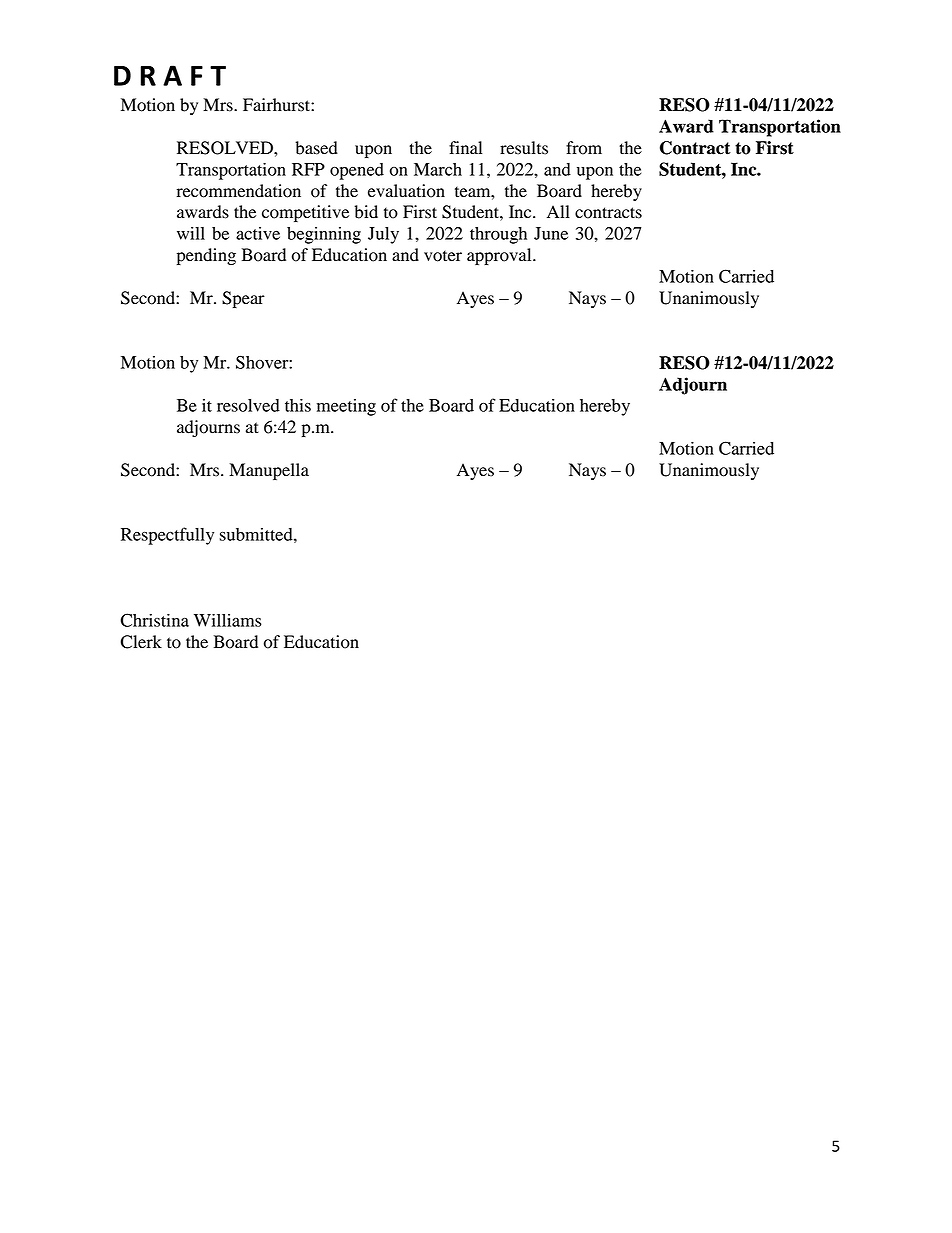  What do you see at coordinates (206, 256) in the screenshot?
I see `pending` at bounding box center [206, 256].
